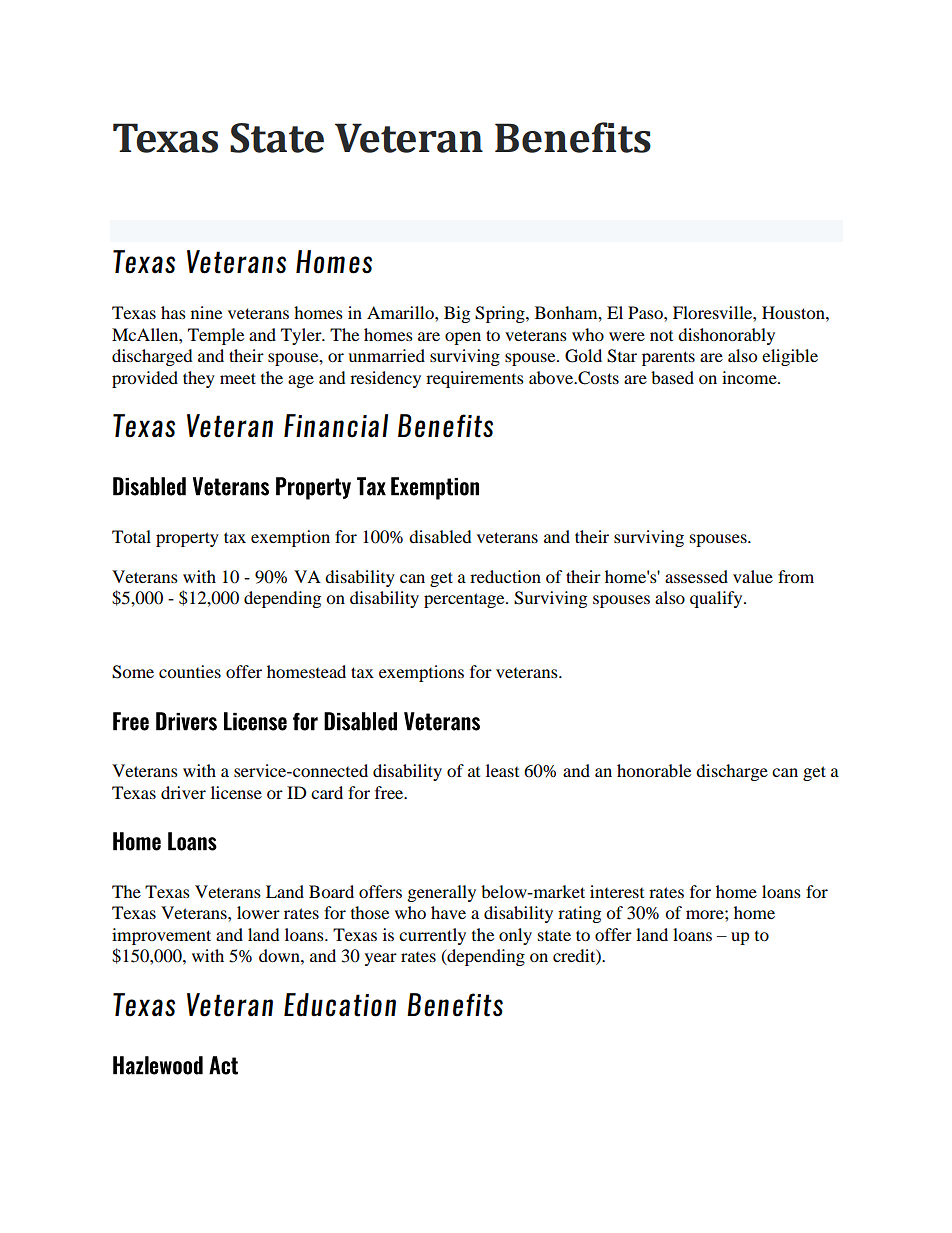 This page has height=1233, width=952. I want to click on dishonorably, so click(726, 336).
